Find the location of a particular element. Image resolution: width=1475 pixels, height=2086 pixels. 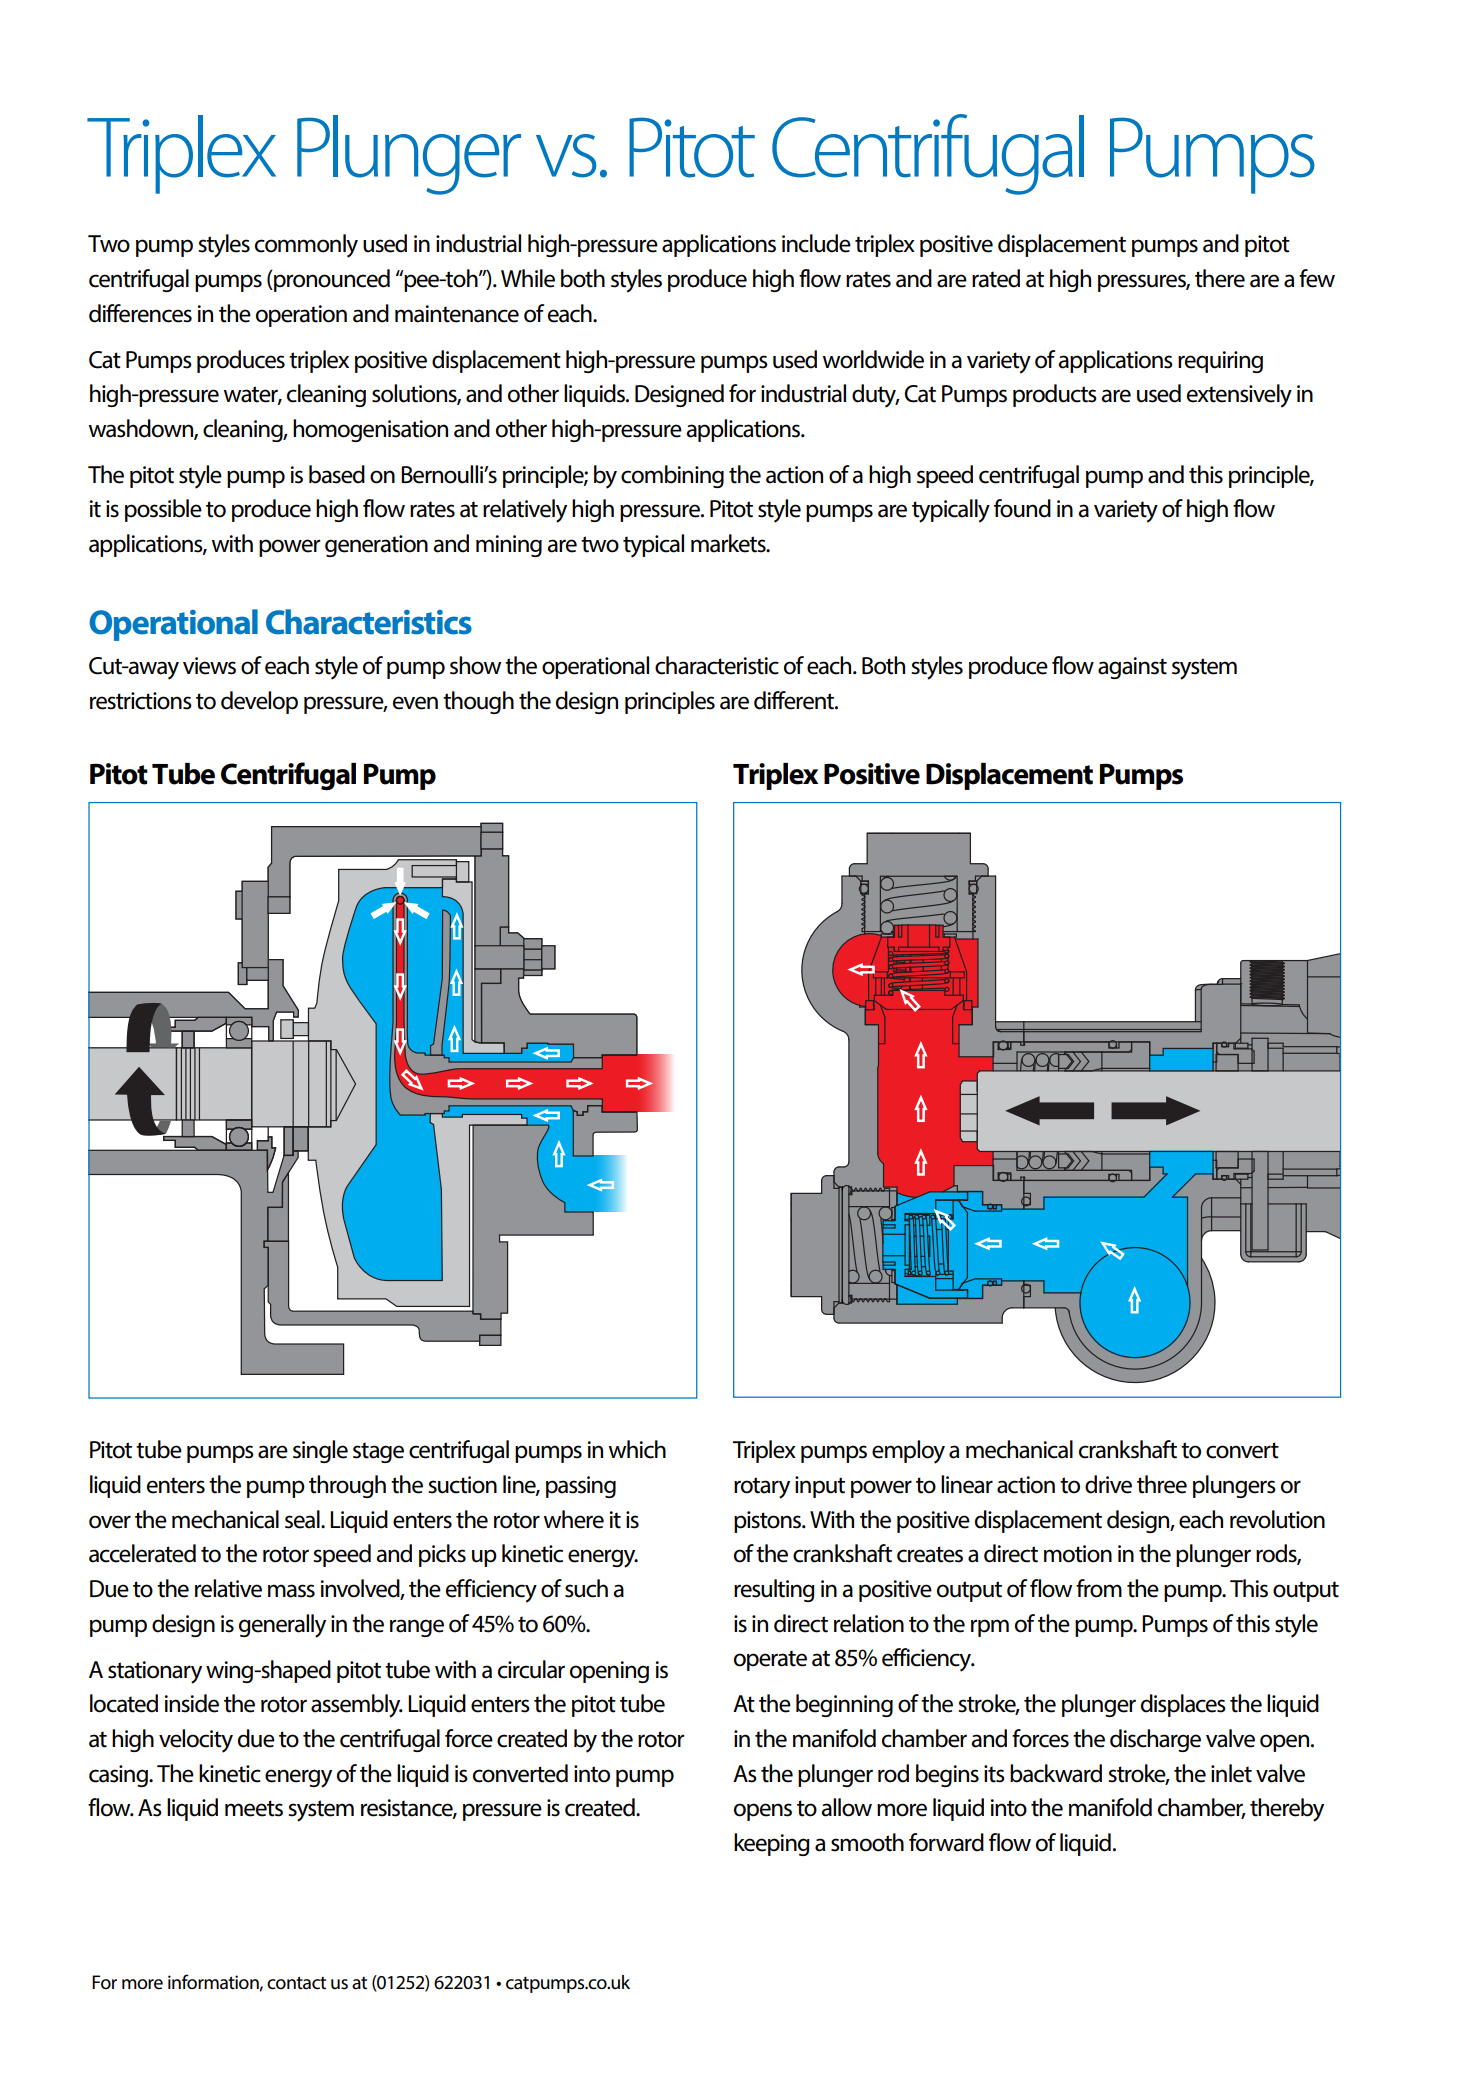

requiring is located at coordinates (1220, 362).
